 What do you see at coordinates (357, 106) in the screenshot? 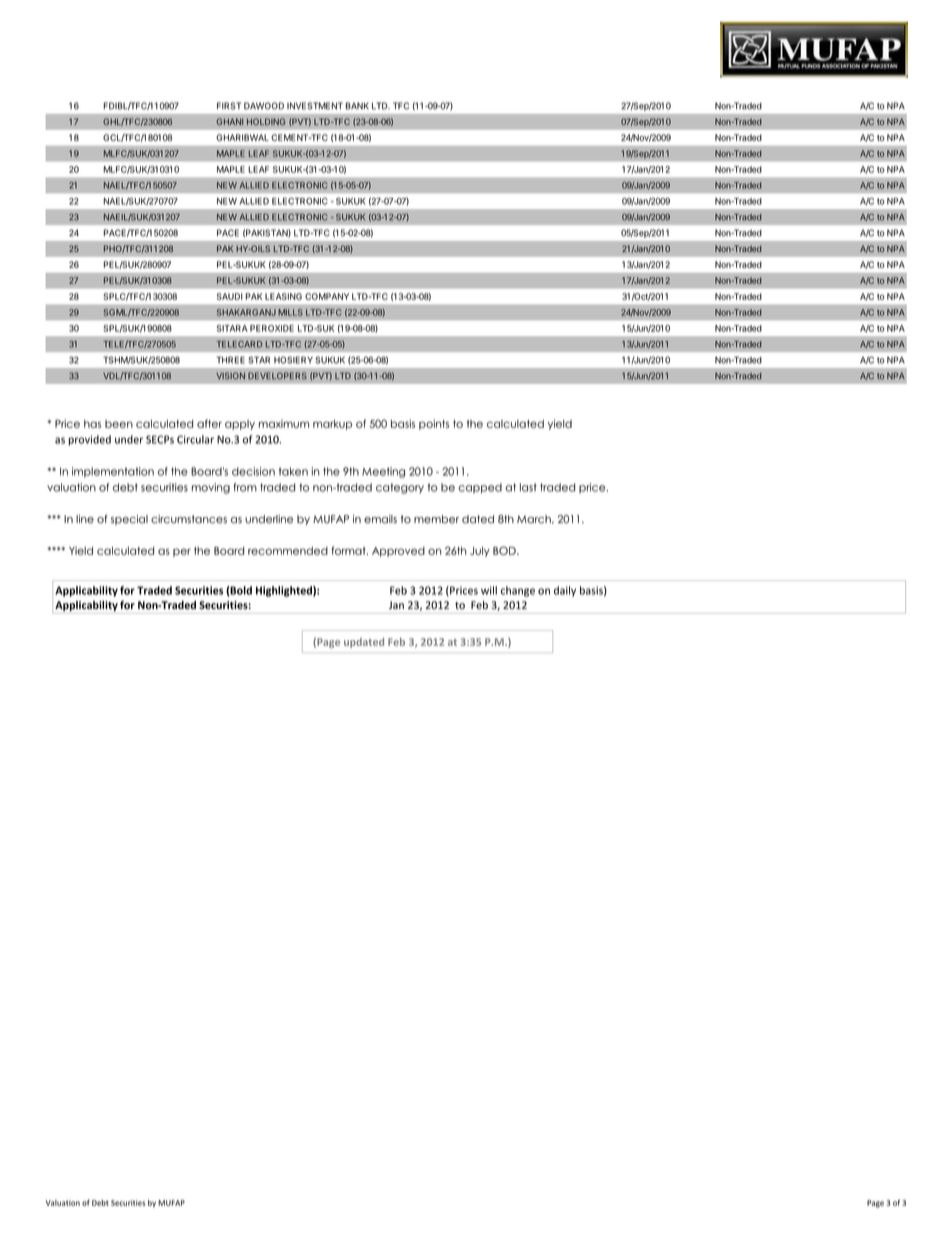
I see `BANK` at bounding box center [357, 106].
